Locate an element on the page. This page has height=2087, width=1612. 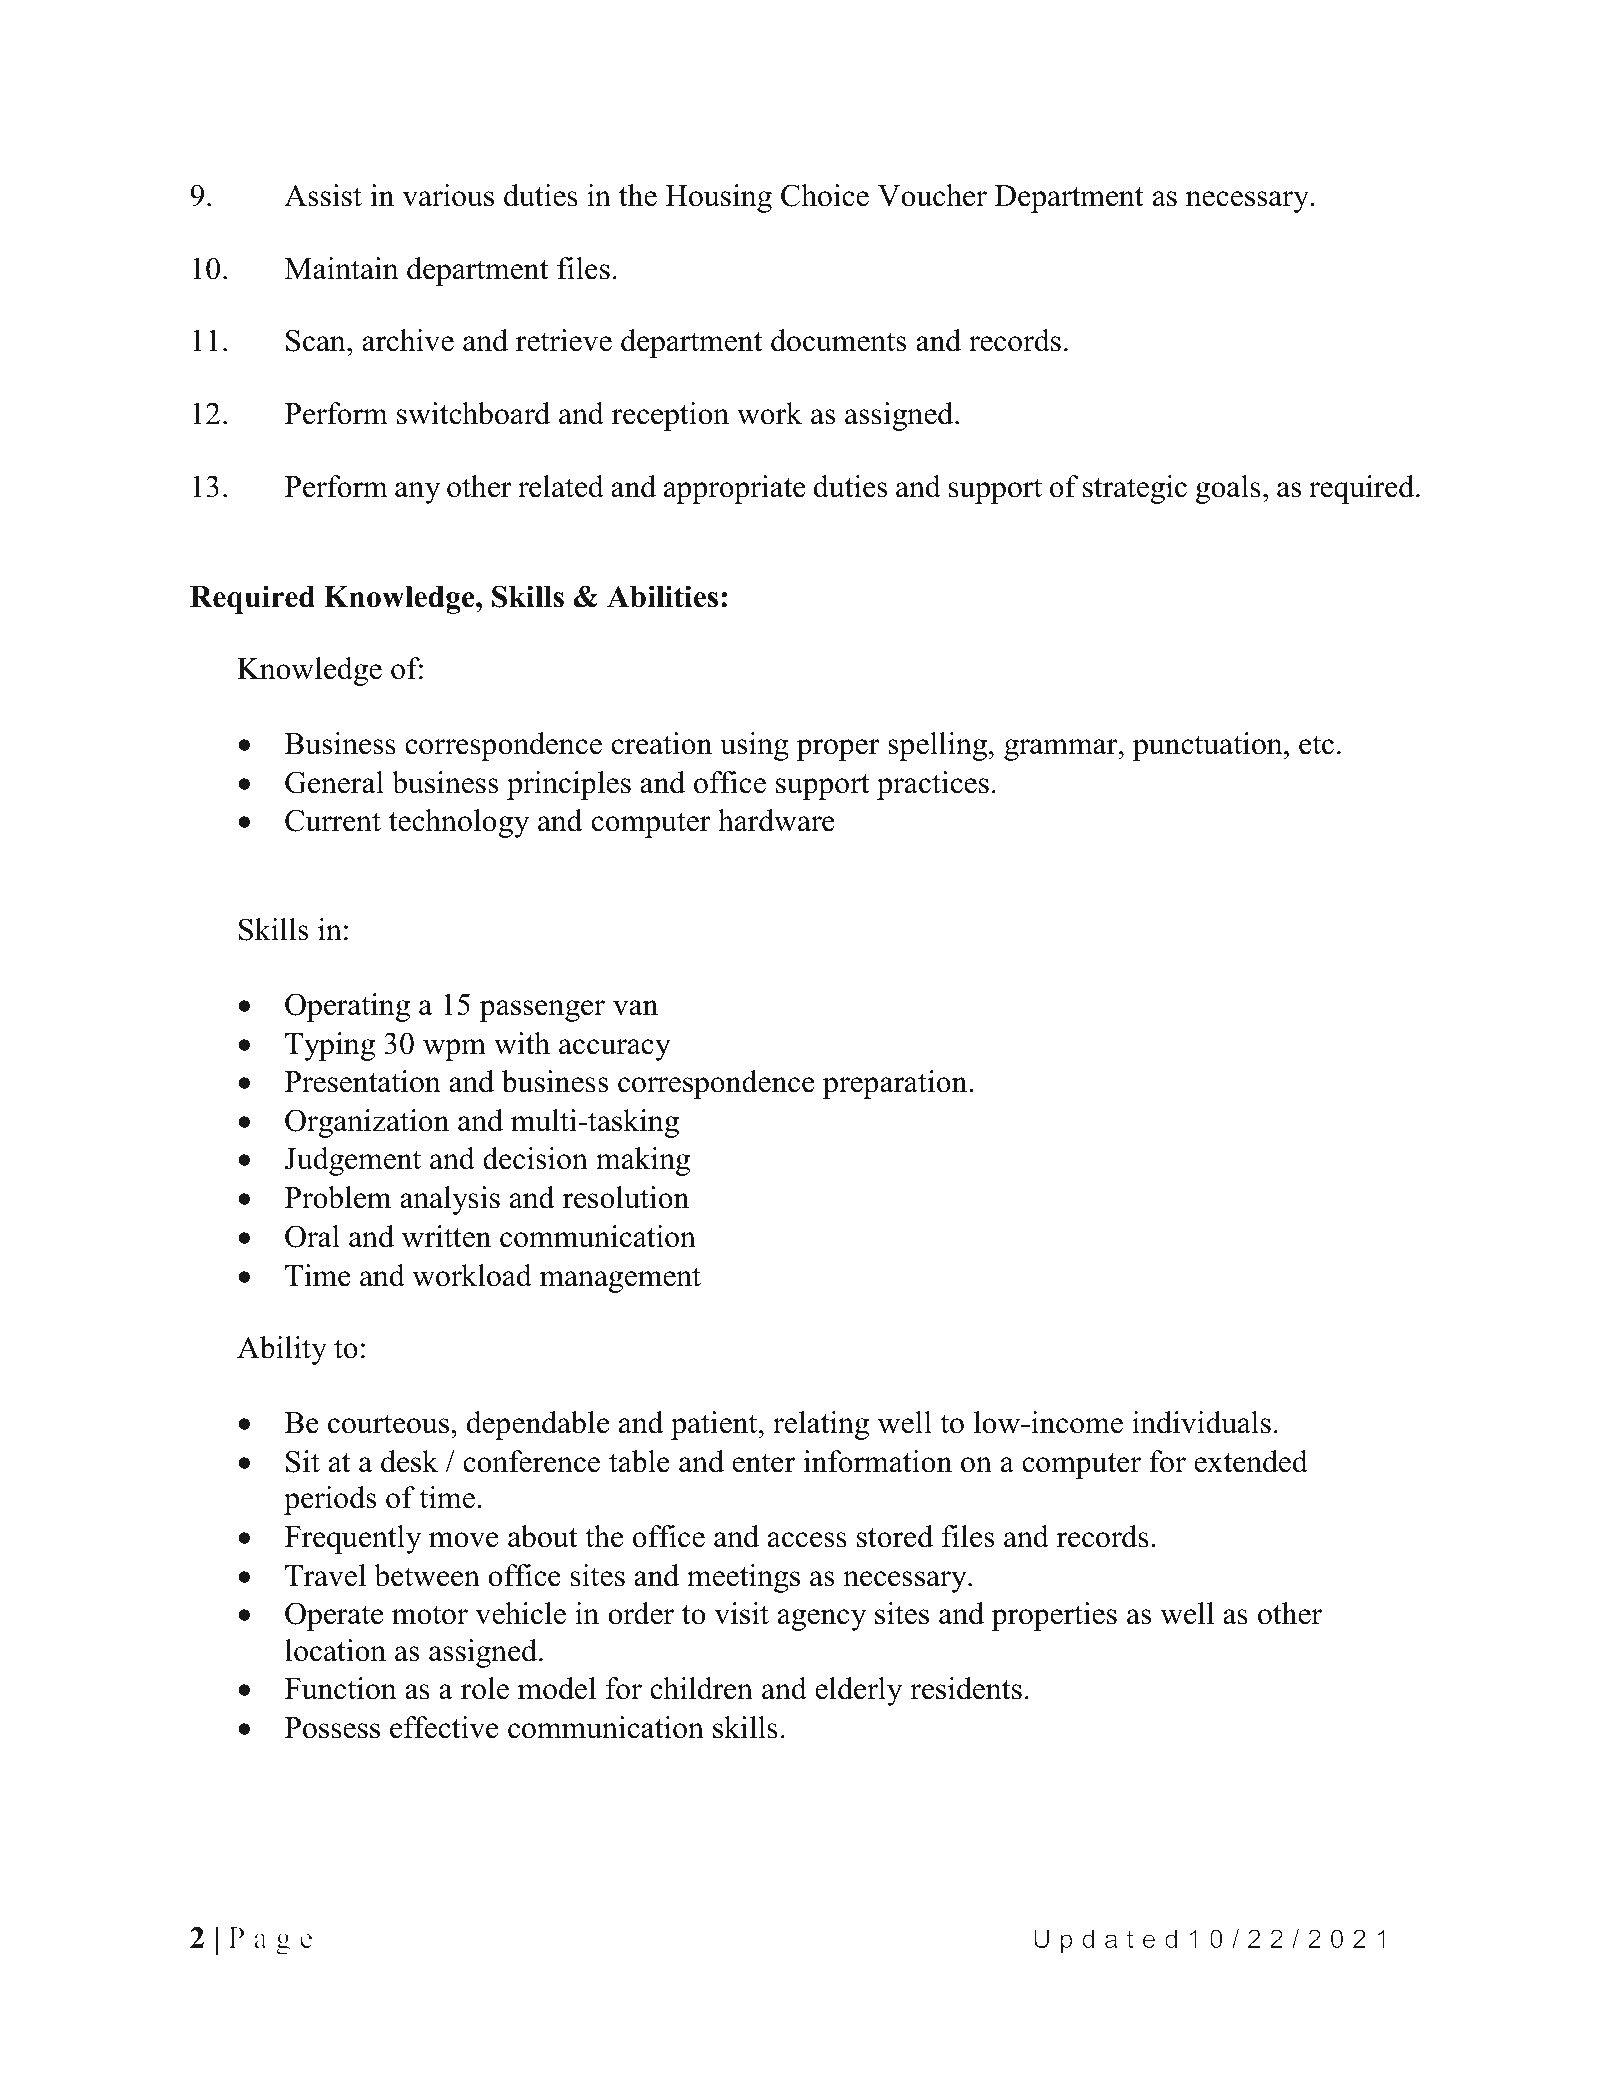
Abilities is located at coordinates (662, 596).
